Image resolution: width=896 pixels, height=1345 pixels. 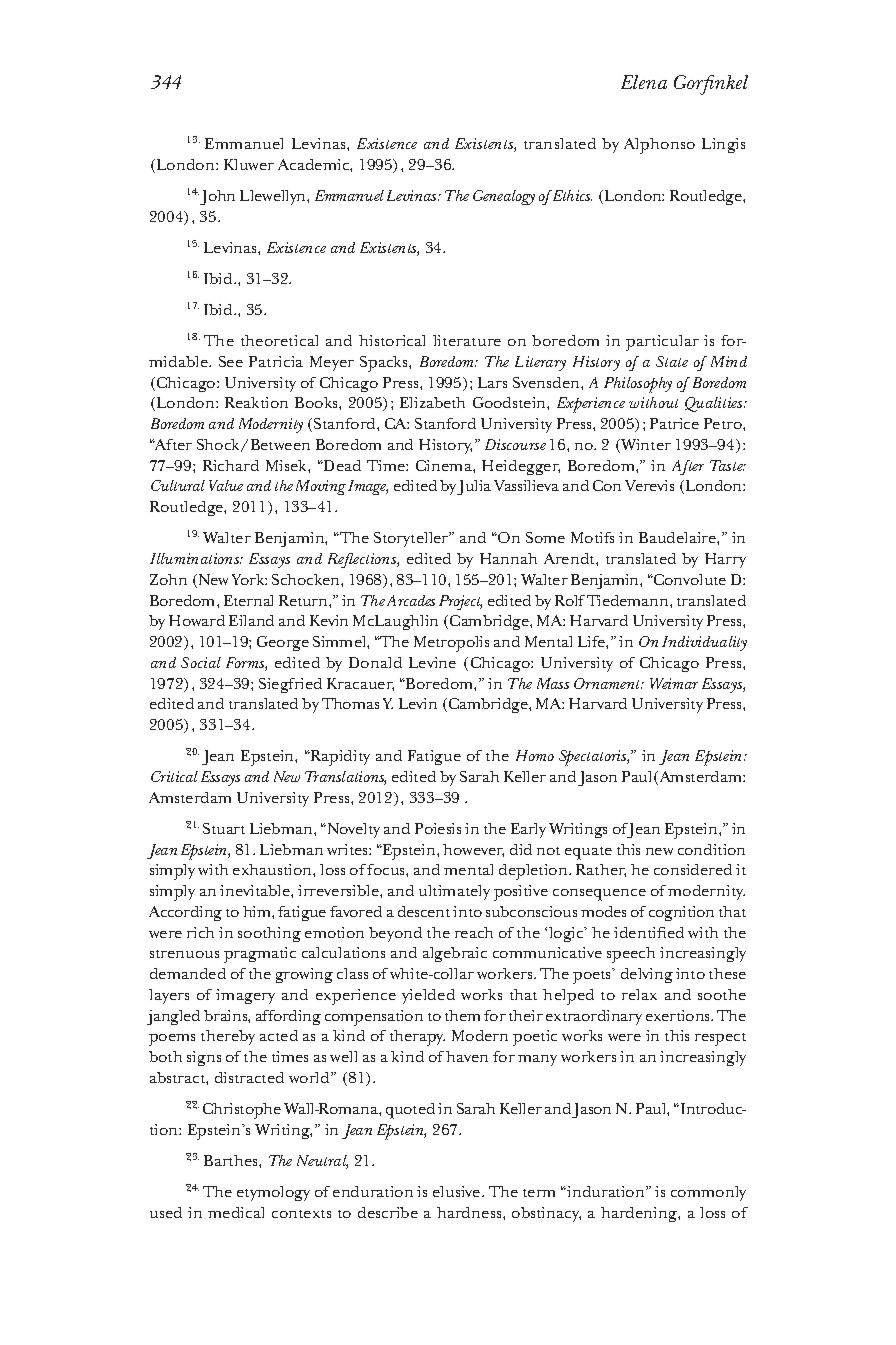 I want to click on Elizabeth, so click(x=432, y=402).
